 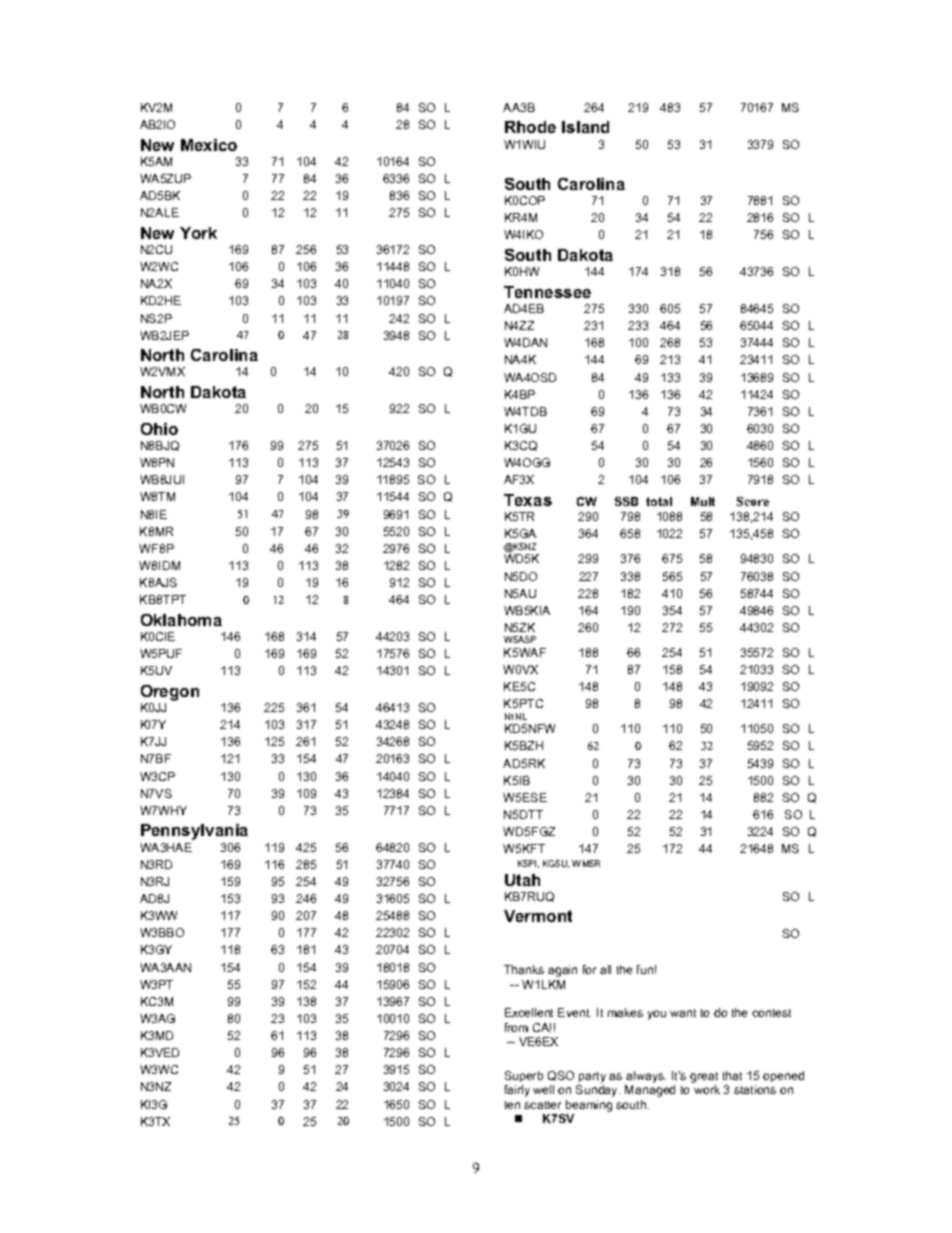 What do you see at coordinates (517, 1091) in the image?
I see `fairly` at bounding box center [517, 1091].
